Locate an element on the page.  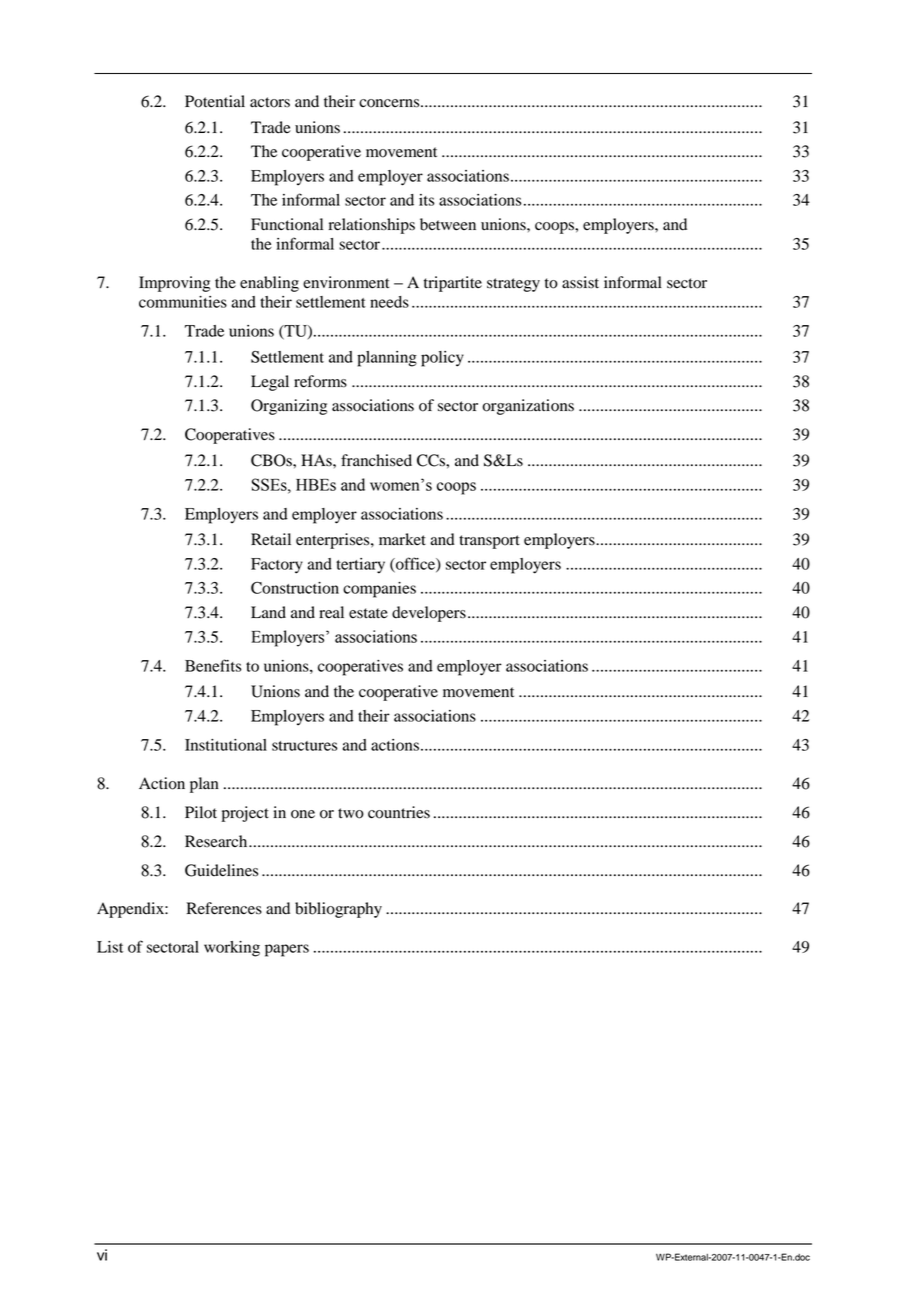
two is located at coordinates (351, 813).
